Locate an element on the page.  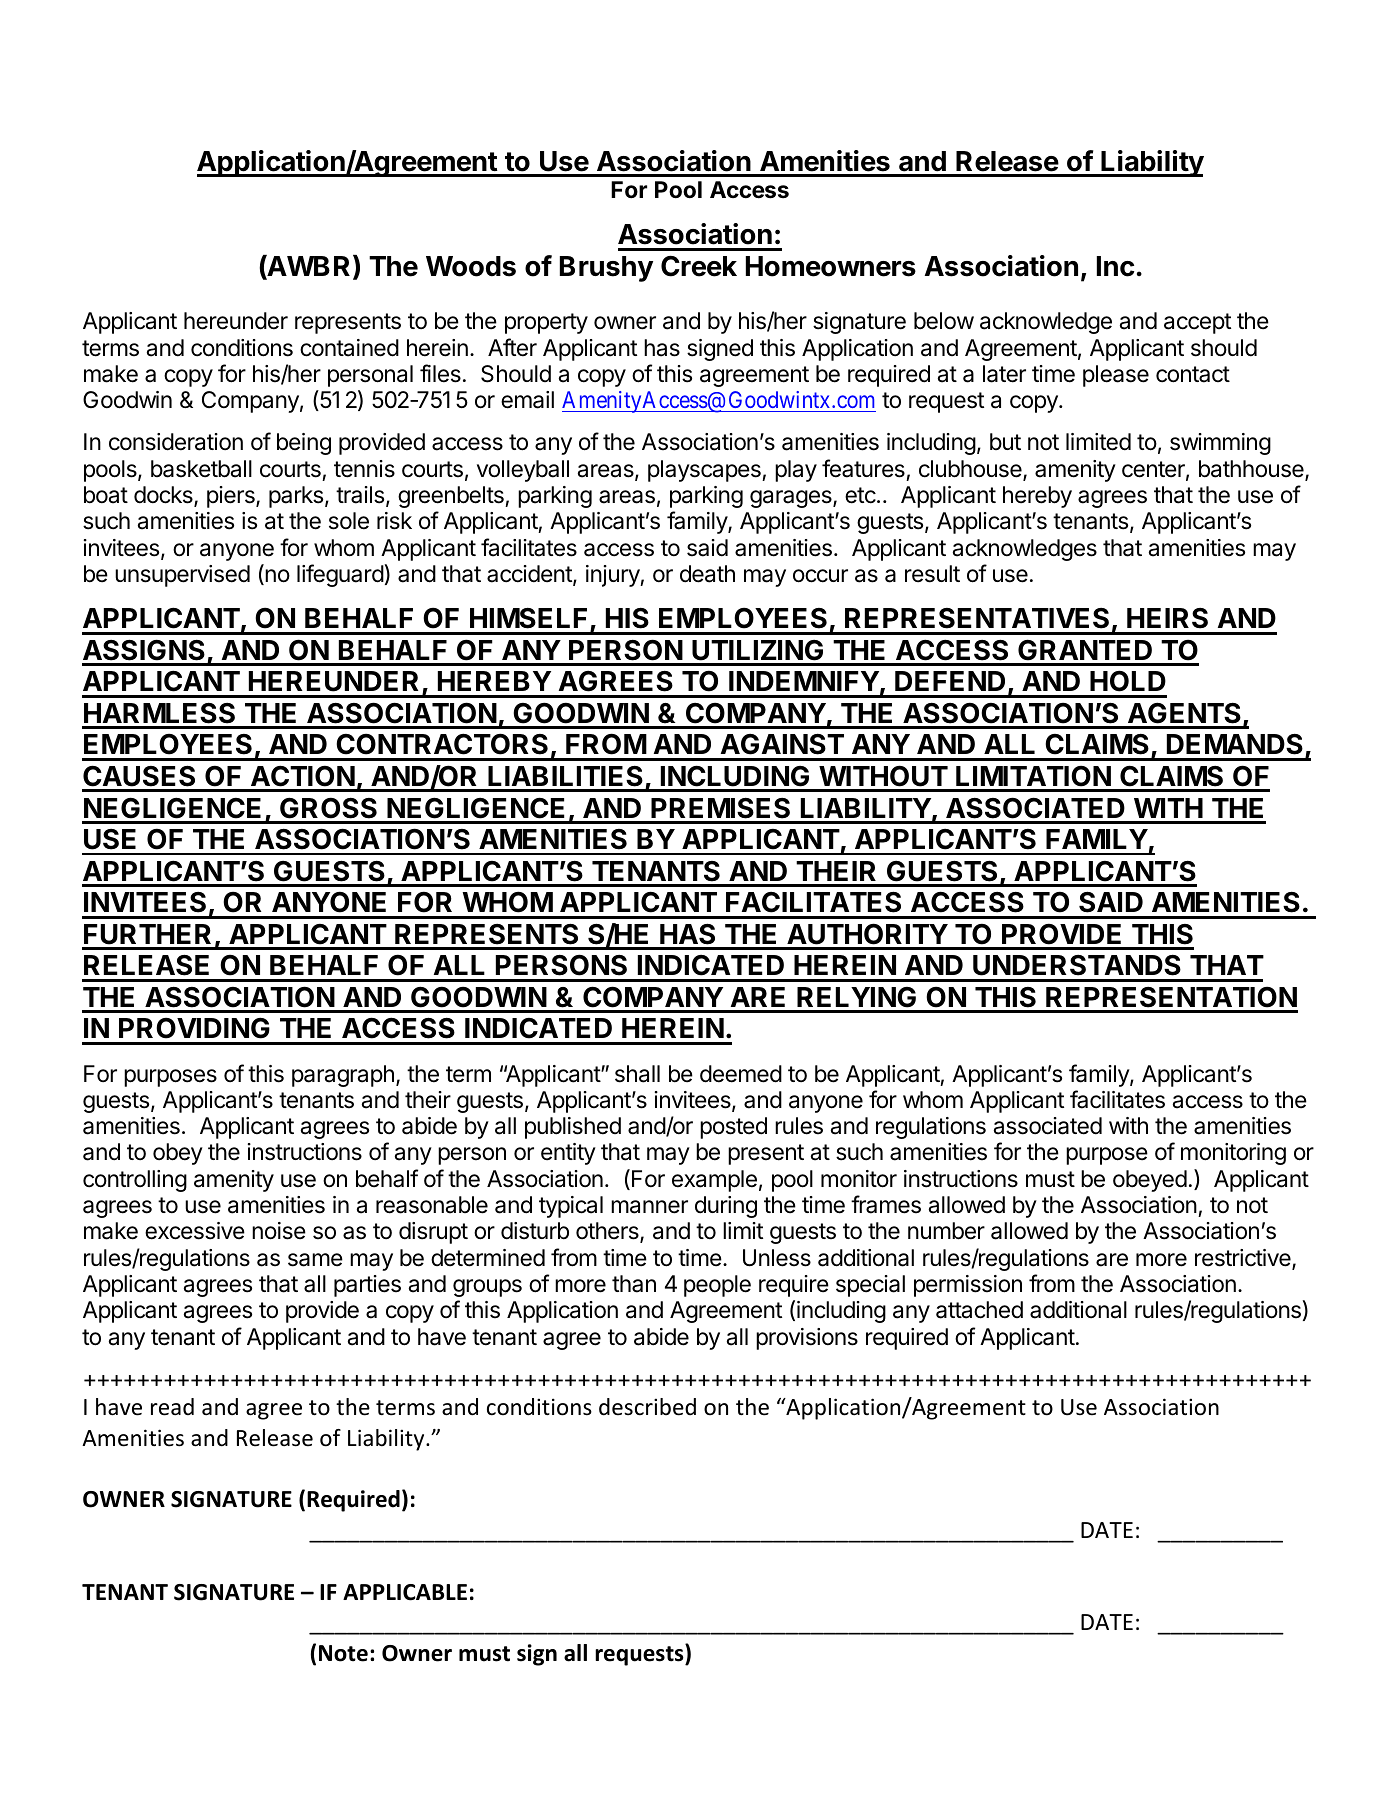
paragraph is located at coordinates (343, 1076).
